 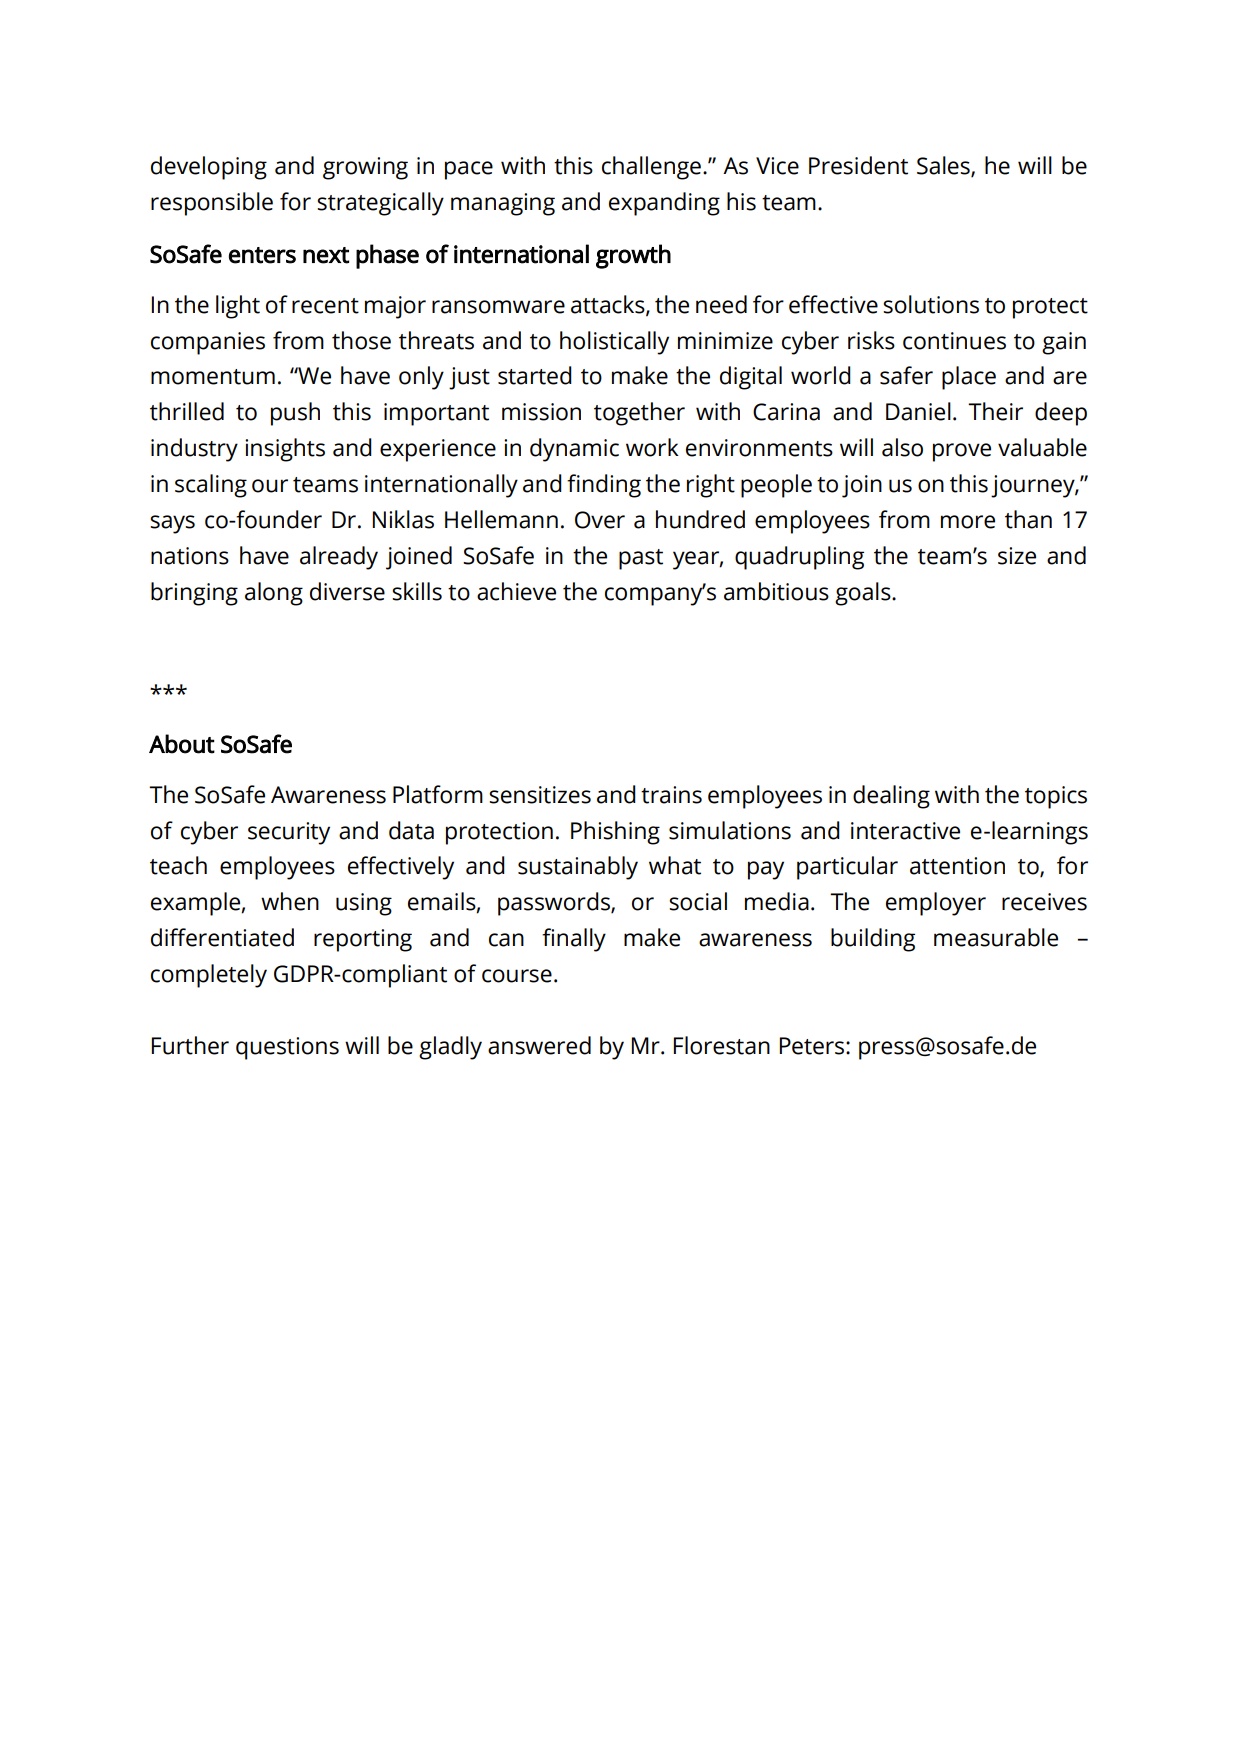 What do you see at coordinates (944, 166) in the page?
I see `Sales` at bounding box center [944, 166].
